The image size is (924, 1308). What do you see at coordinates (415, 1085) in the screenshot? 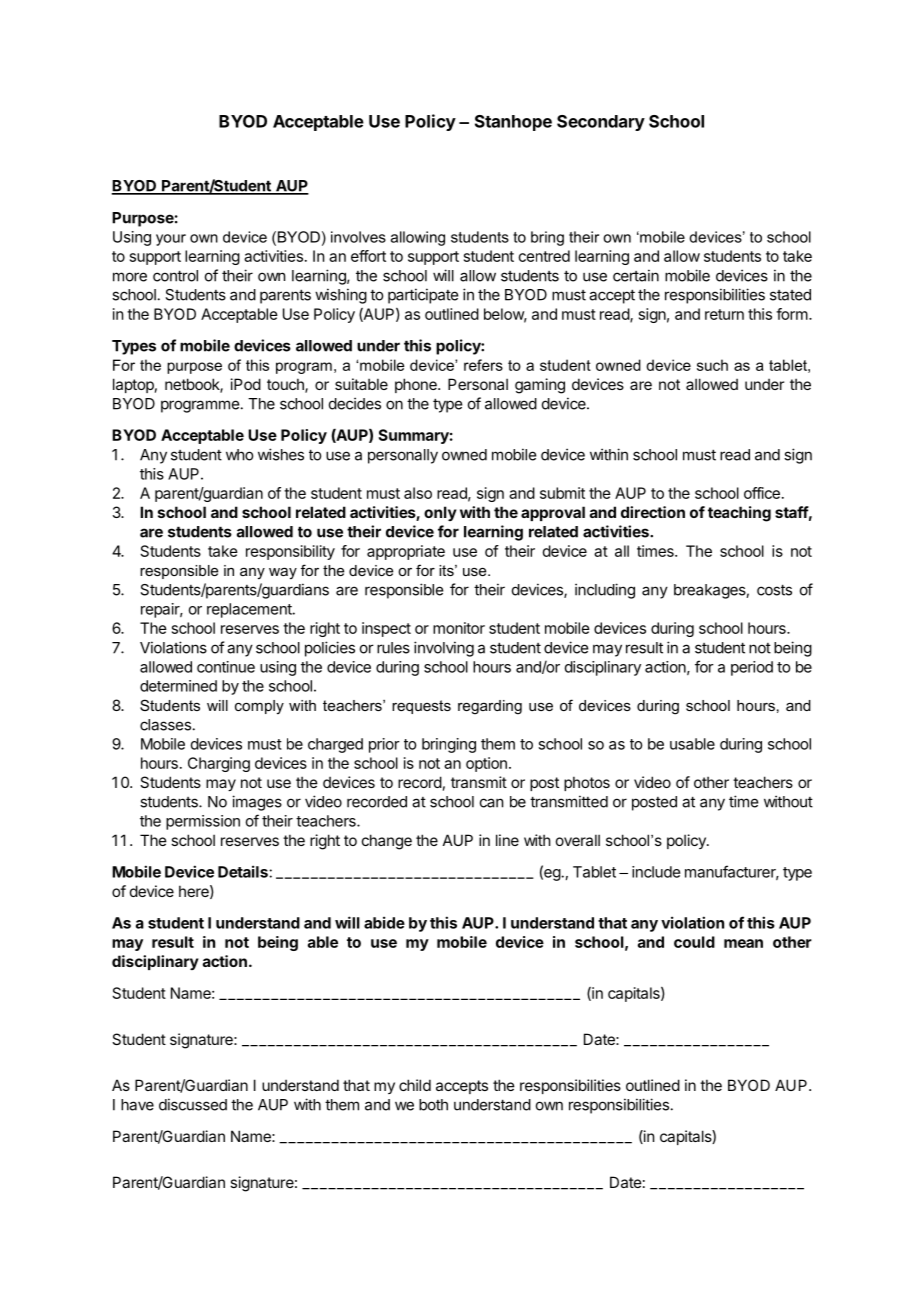
I see `child` at bounding box center [415, 1085].
